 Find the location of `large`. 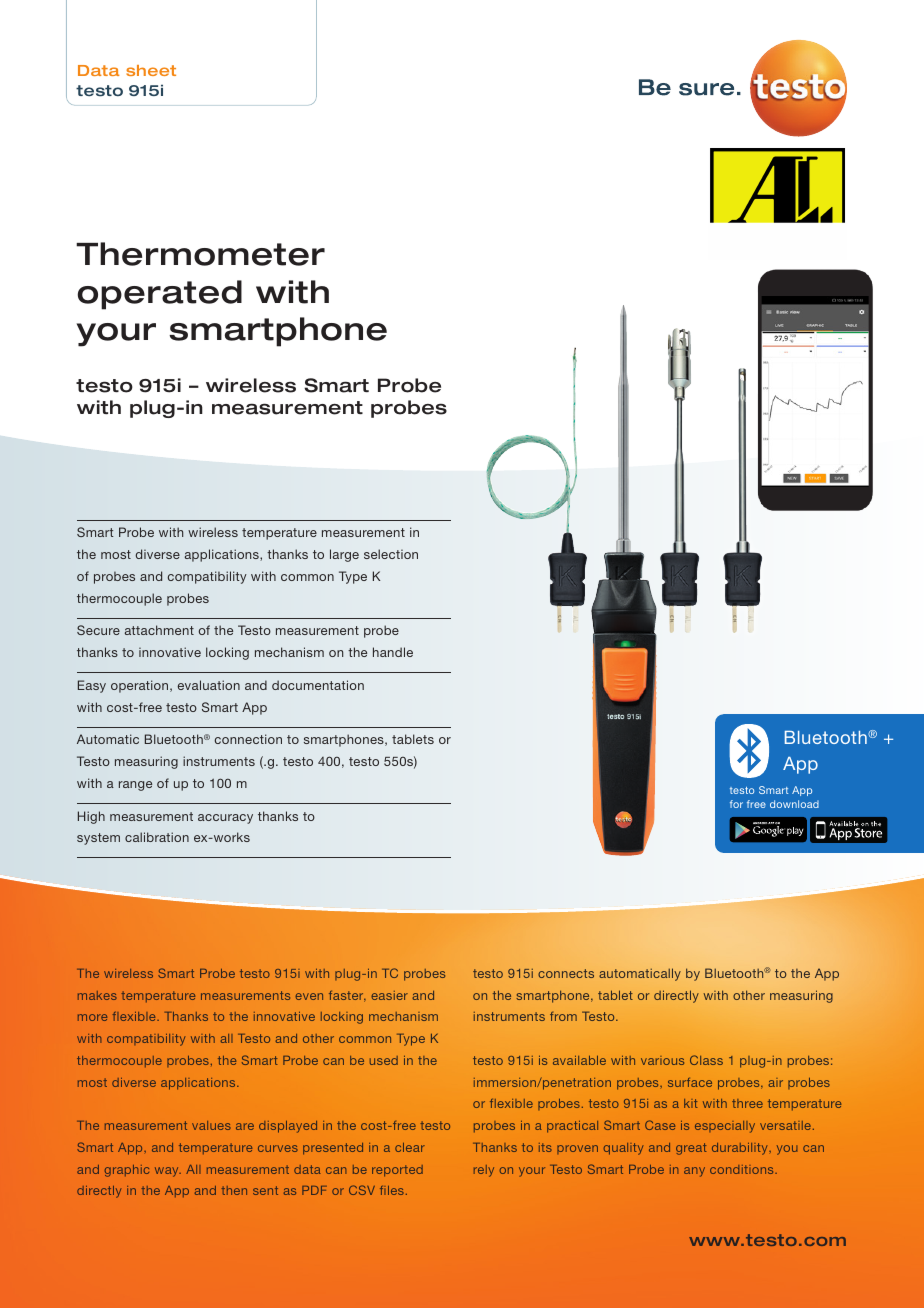

large is located at coordinates (344, 555).
